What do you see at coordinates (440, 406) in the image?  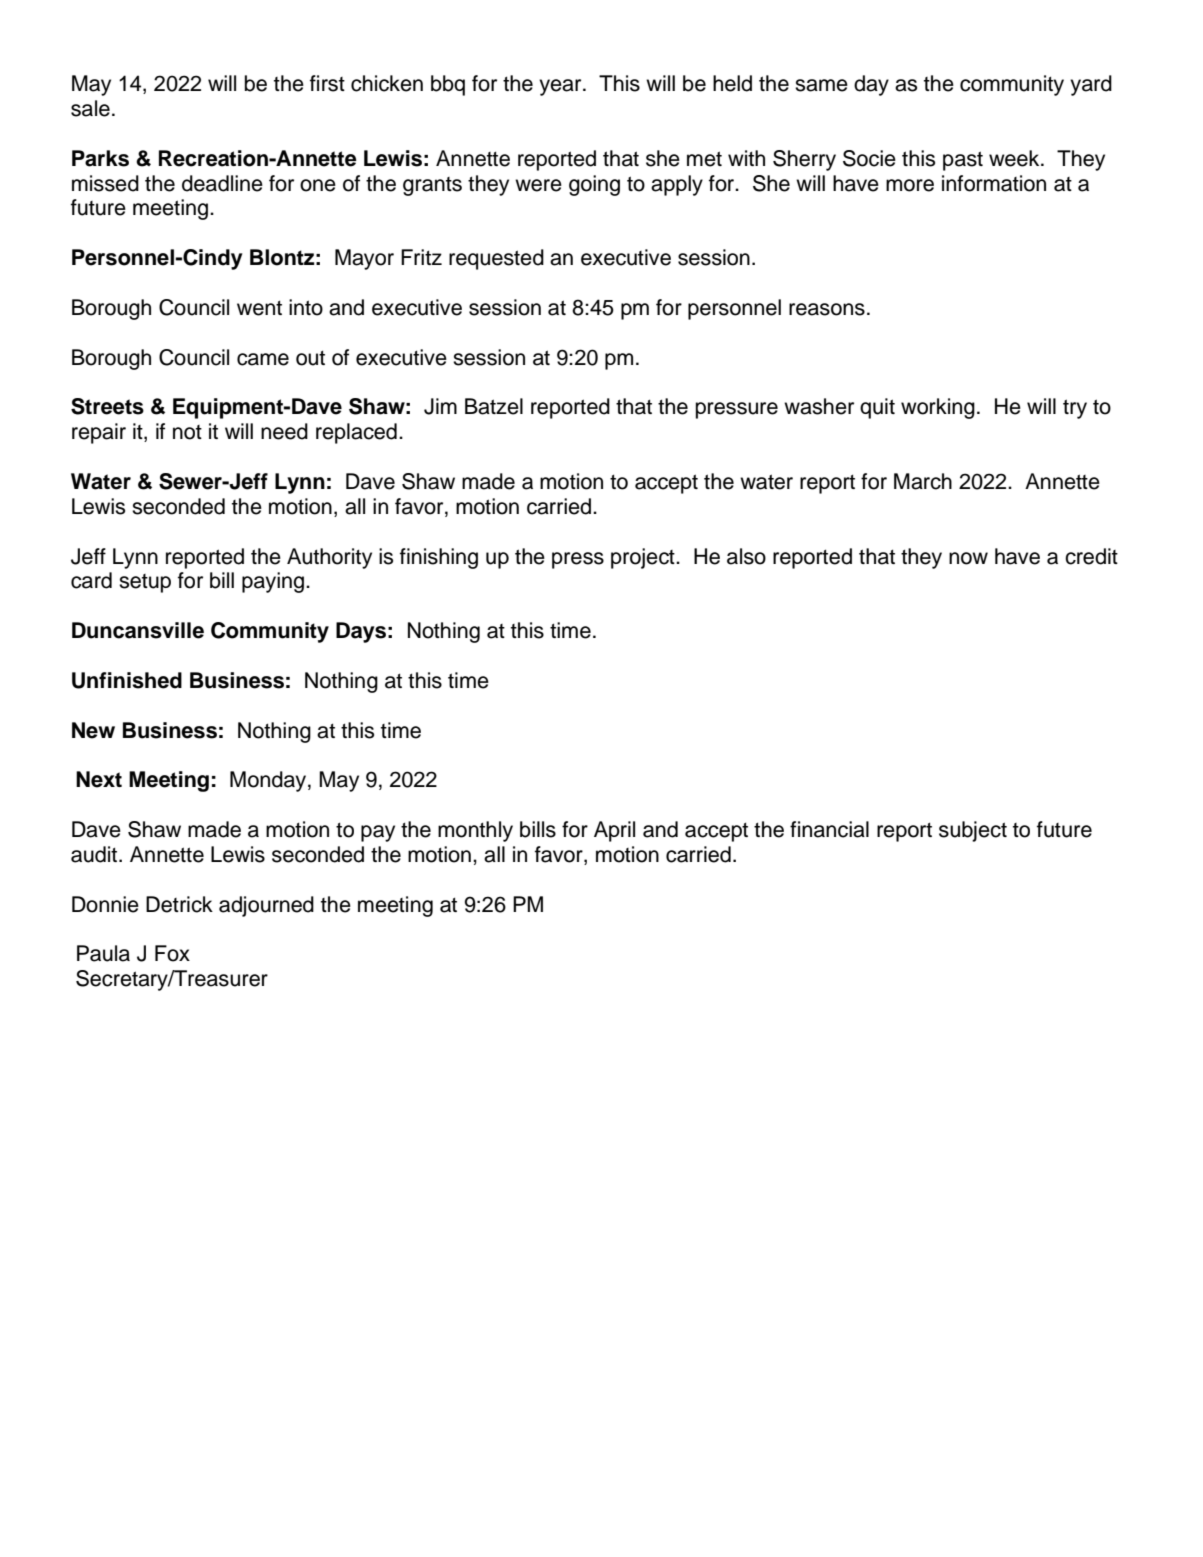 I see `Jim` at bounding box center [440, 406].
